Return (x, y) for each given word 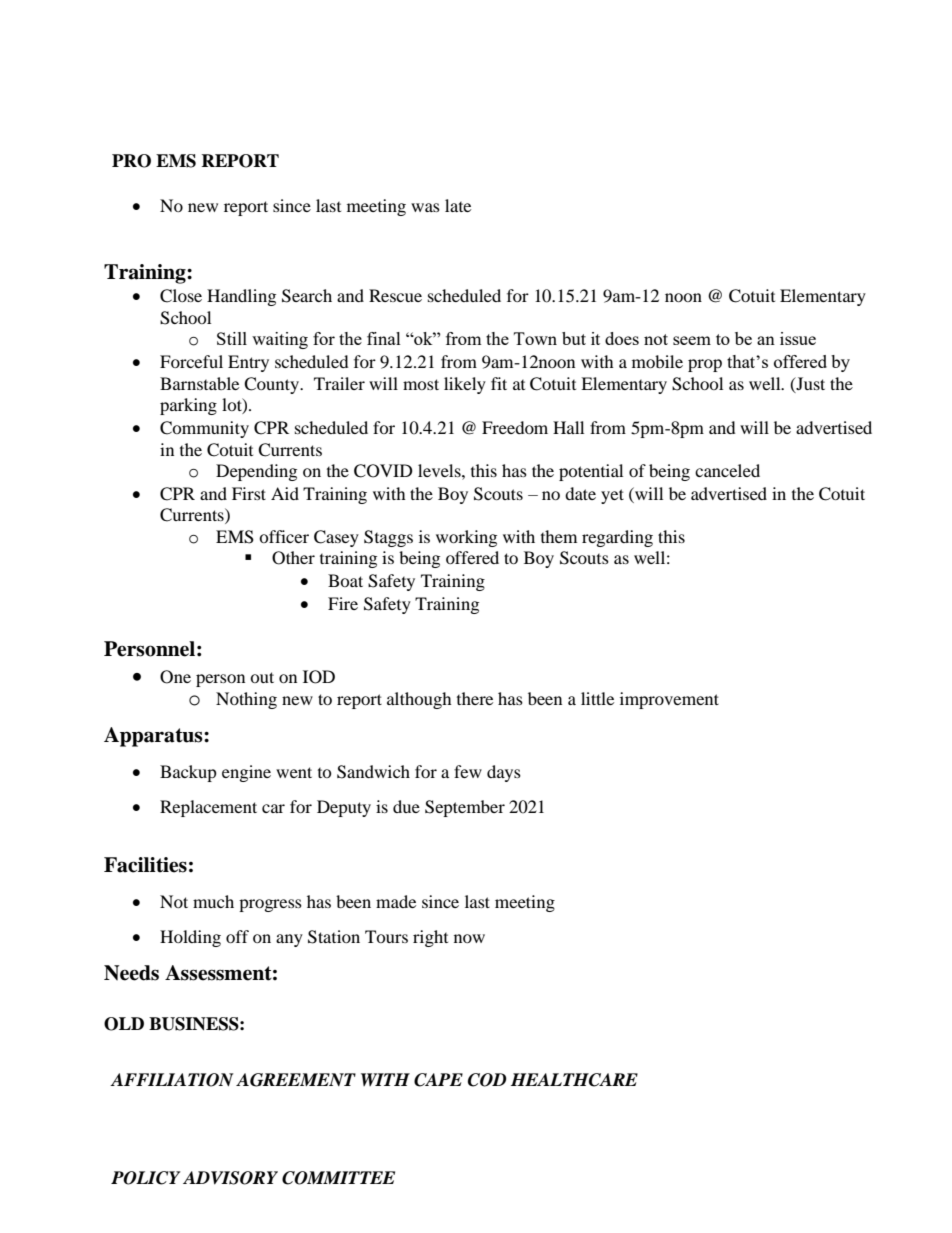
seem (692, 340)
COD (487, 1080)
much (213, 901)
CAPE (438, 1080)
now (469, 938)
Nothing (246, 700)
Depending (256, 472)
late (458, 205)
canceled (727, 470)
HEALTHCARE (574, 1080)
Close (181, 296)
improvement (669, 700)
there (475, 698)
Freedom (515, 427)
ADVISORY (230, 1178)
